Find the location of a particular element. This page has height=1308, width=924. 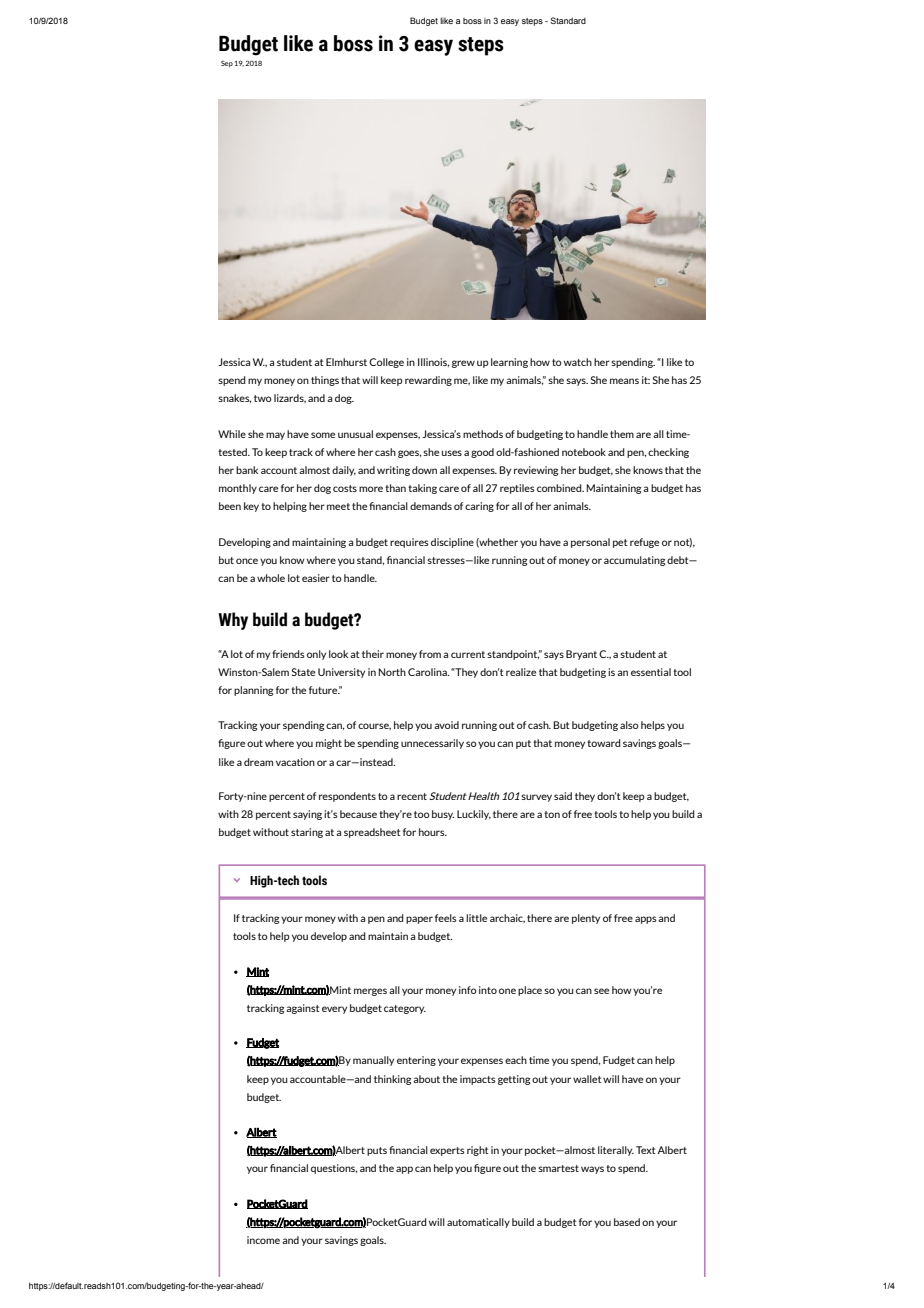

based is located at coordinates (627, 1222).
